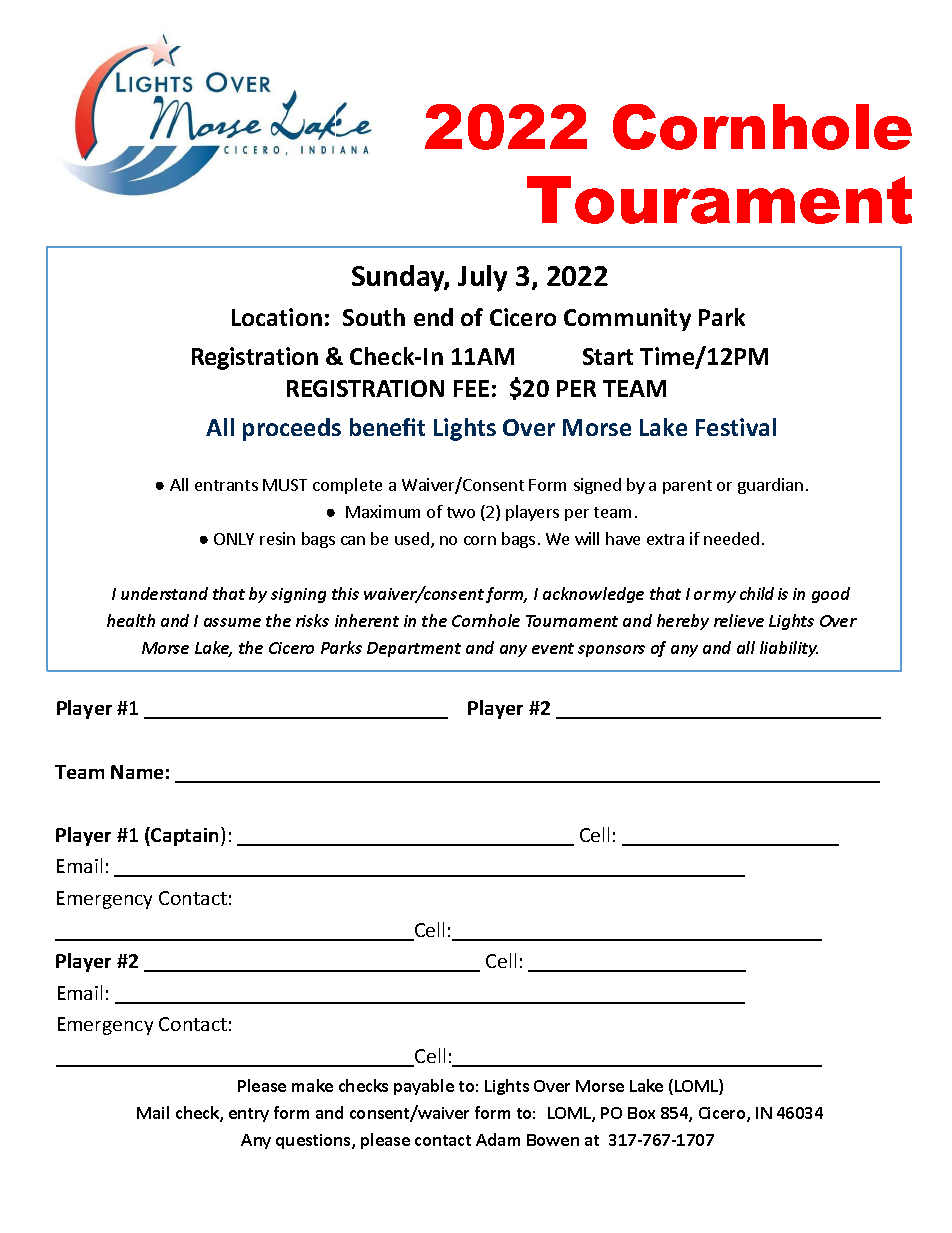 Image resolution: width=952 pixels, height=1233 pixels. I want to click on assume, so click(232, 622).
